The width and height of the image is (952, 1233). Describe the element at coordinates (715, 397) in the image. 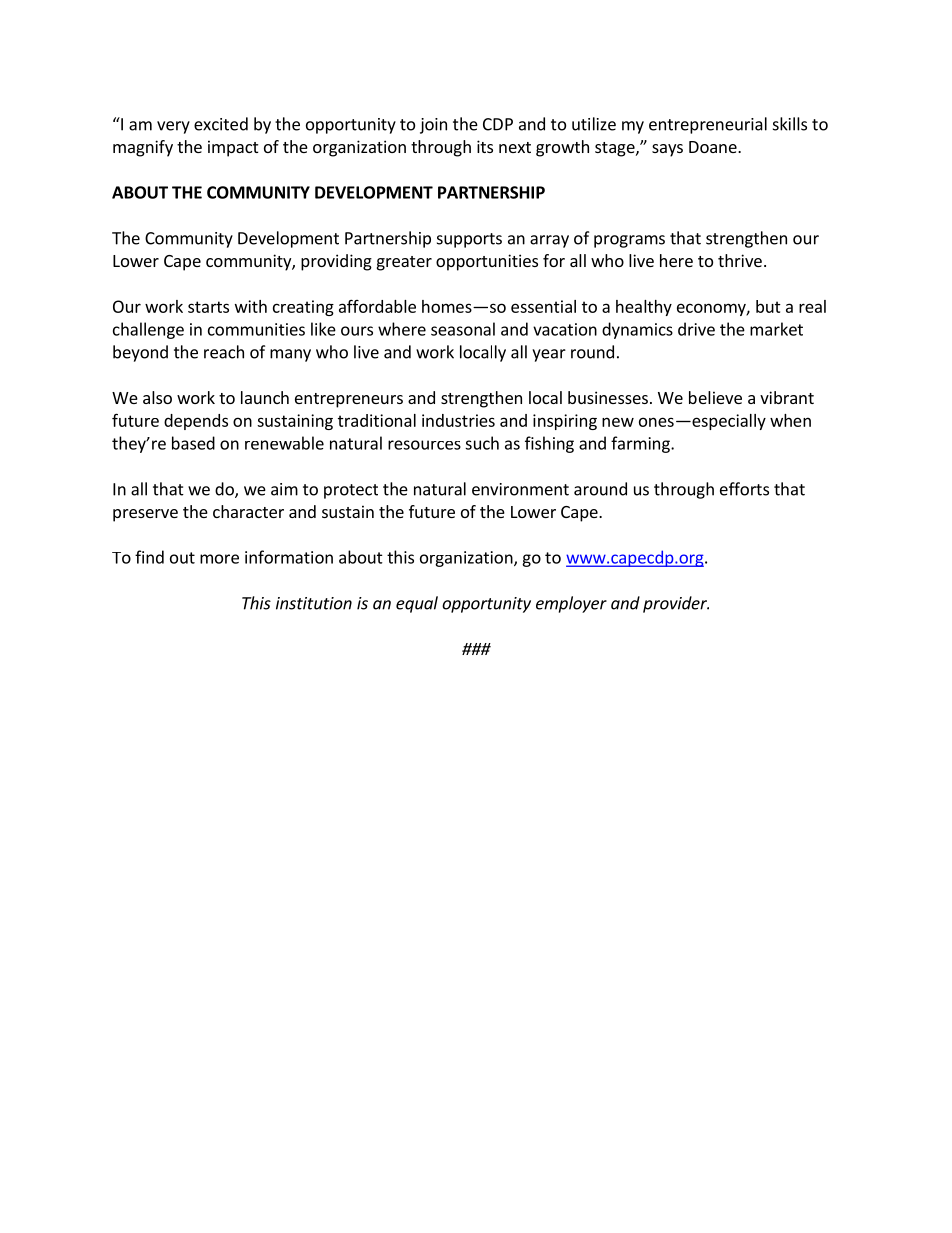

I see `believe` at that location.
